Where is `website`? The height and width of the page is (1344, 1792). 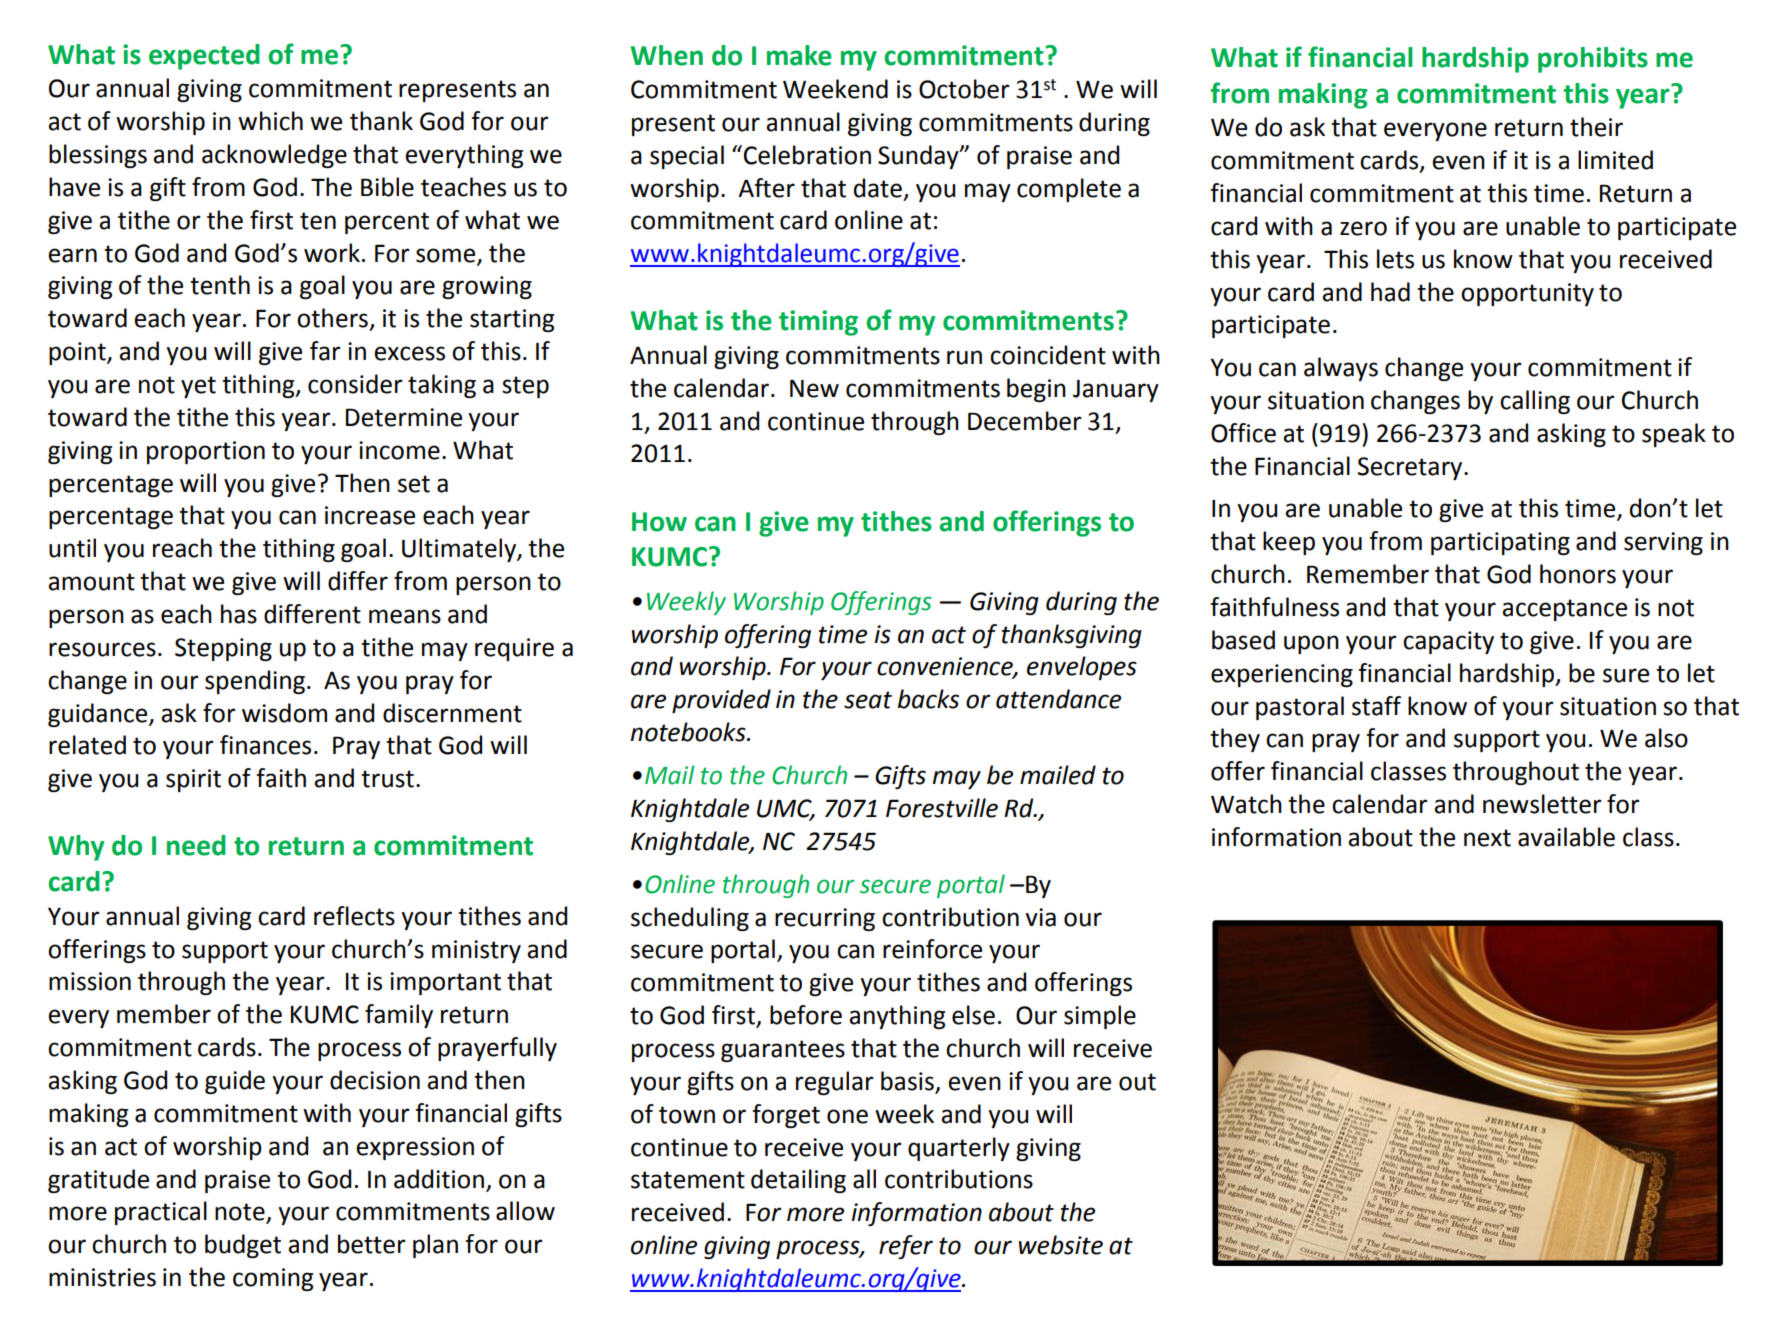 website is located at coordinates (1061, 1245).
